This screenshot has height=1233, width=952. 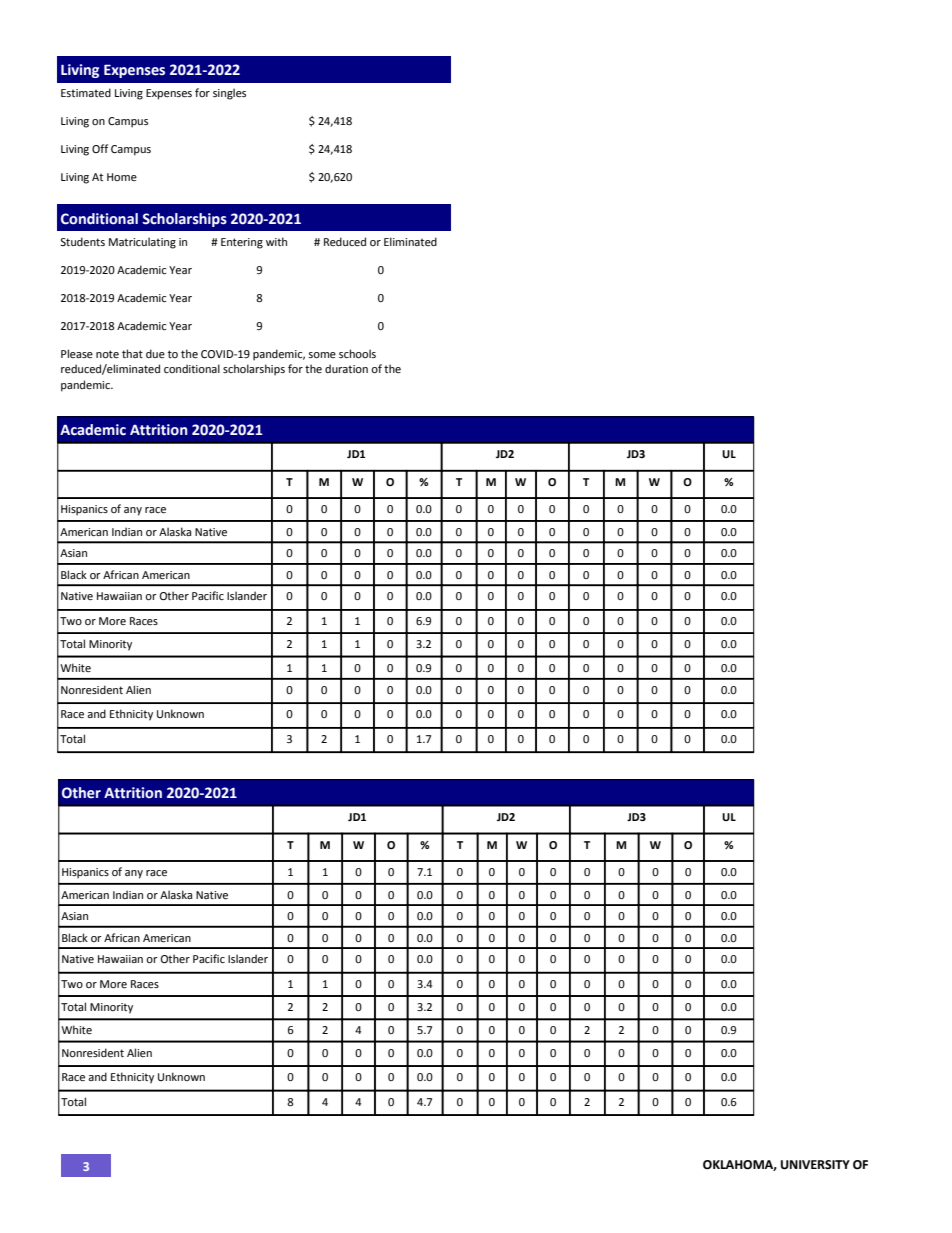 What do you see at coordinates (322, 355) in the screenshot?
I see `some` at bounding box center [322, 355].
